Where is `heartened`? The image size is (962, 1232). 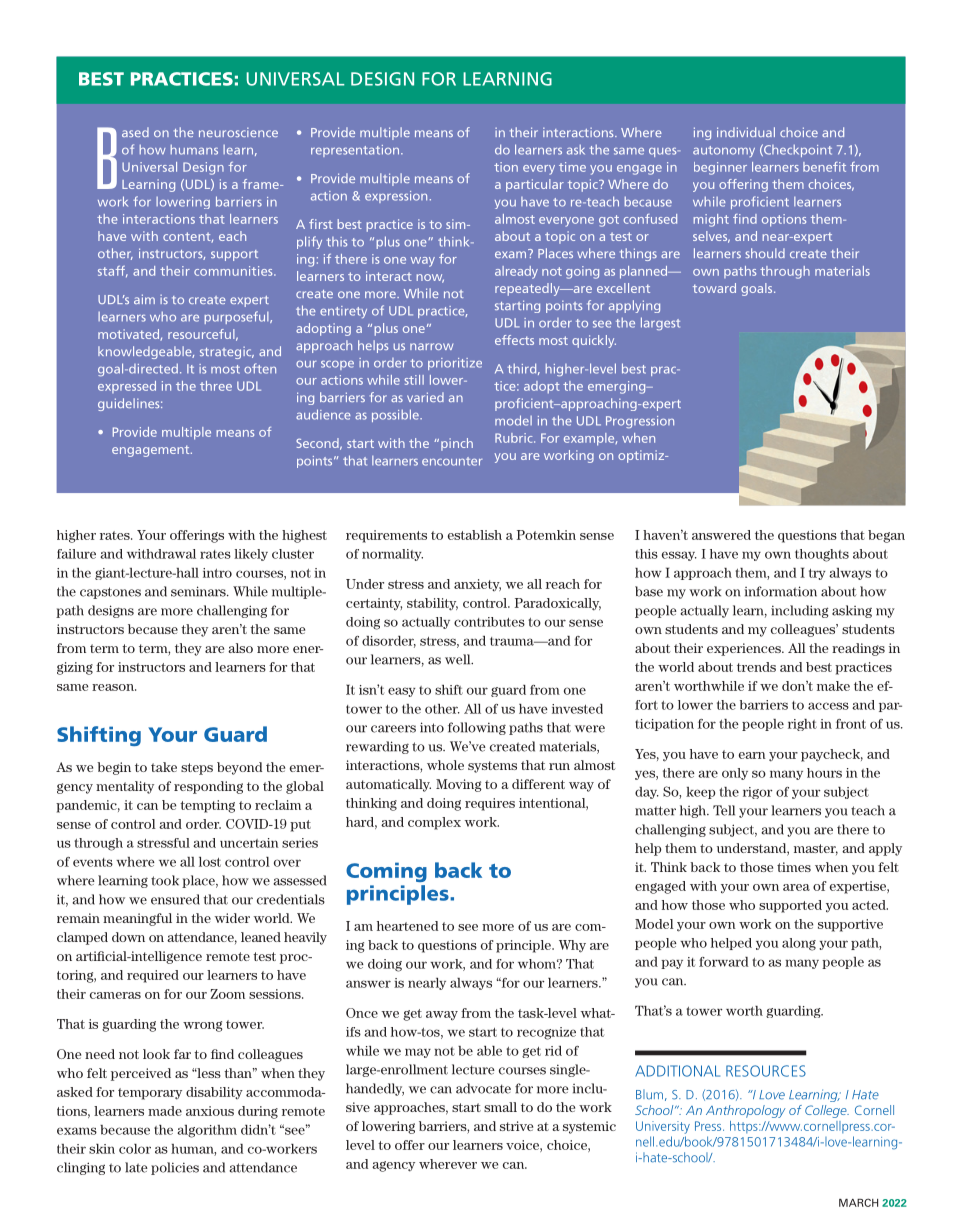 heartened is located at coordinates (407, 926).
